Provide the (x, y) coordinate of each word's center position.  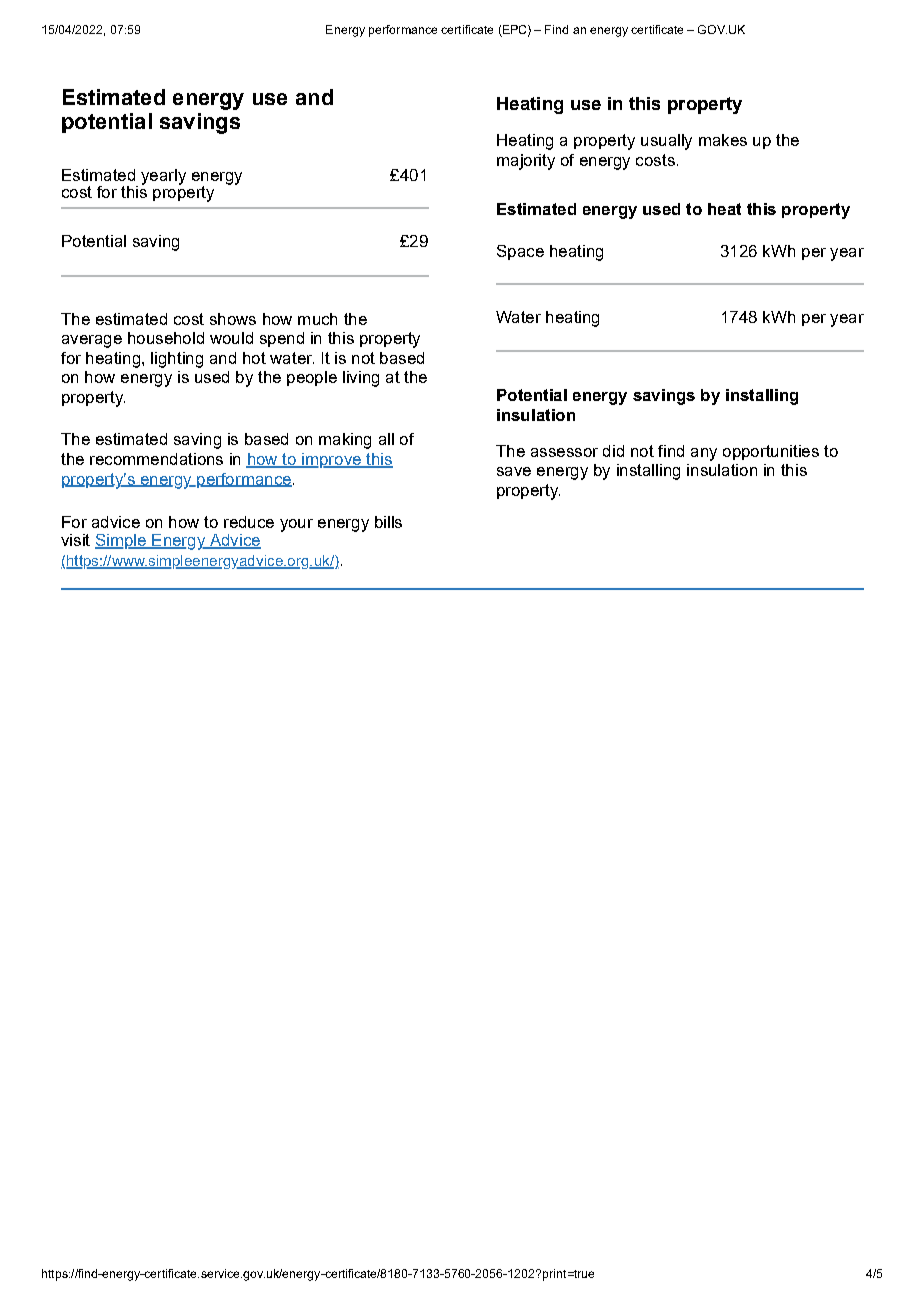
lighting (177, 360)
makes (723, 140)
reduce (249, 522)
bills (388, 522)
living (361, 379)
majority (526, 162)
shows (233, 319)
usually (666, 142)
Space (520, 252)
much (317, 319)
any (704, 454)
